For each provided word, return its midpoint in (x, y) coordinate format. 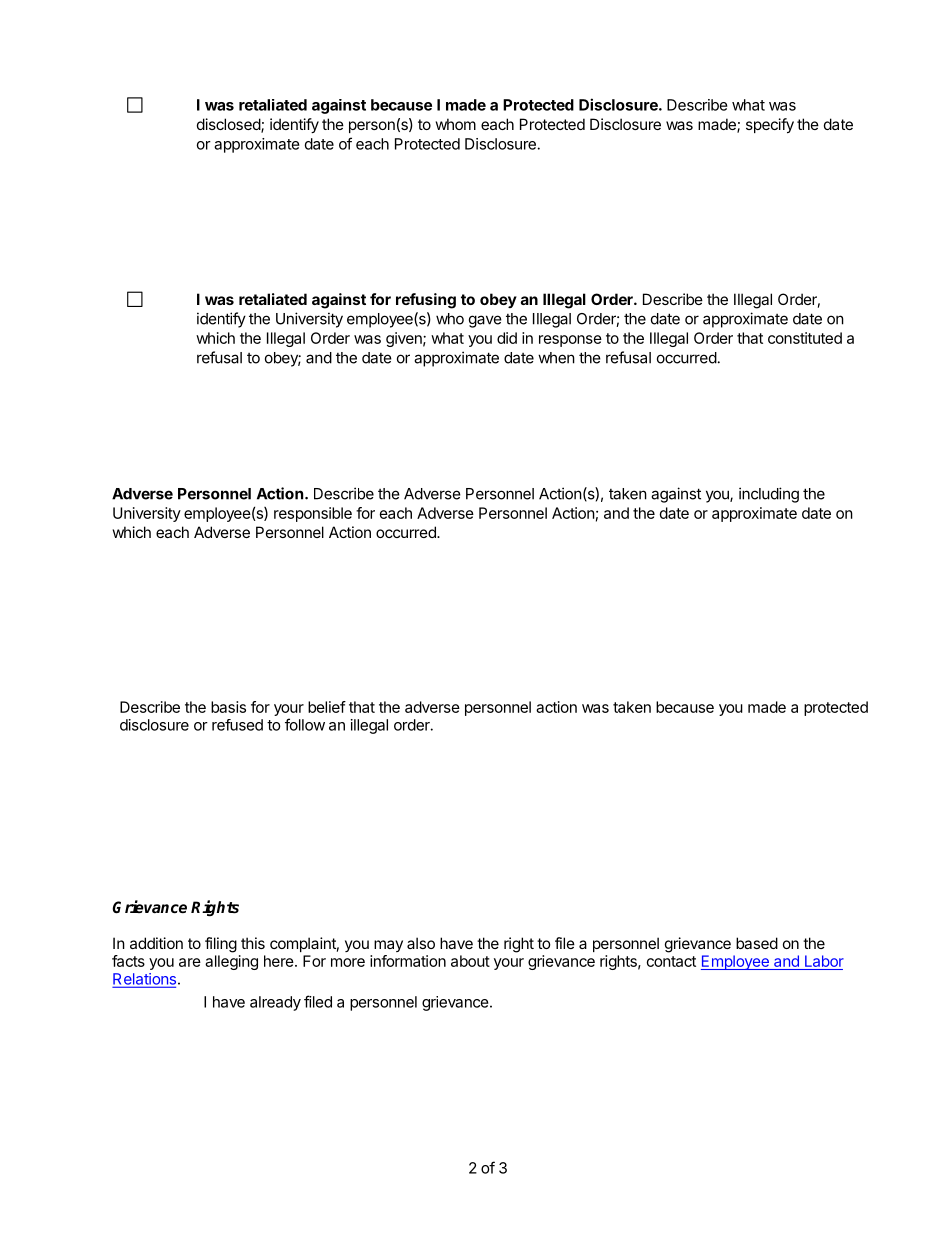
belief (327, 707)
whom (456, 124)
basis (228, 707)
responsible (313, 514)
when (556, 358)
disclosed (229, 125)
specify (770, 125)
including (769, 495)
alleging (231, 962)
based (757, 943)
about (470, 961)
